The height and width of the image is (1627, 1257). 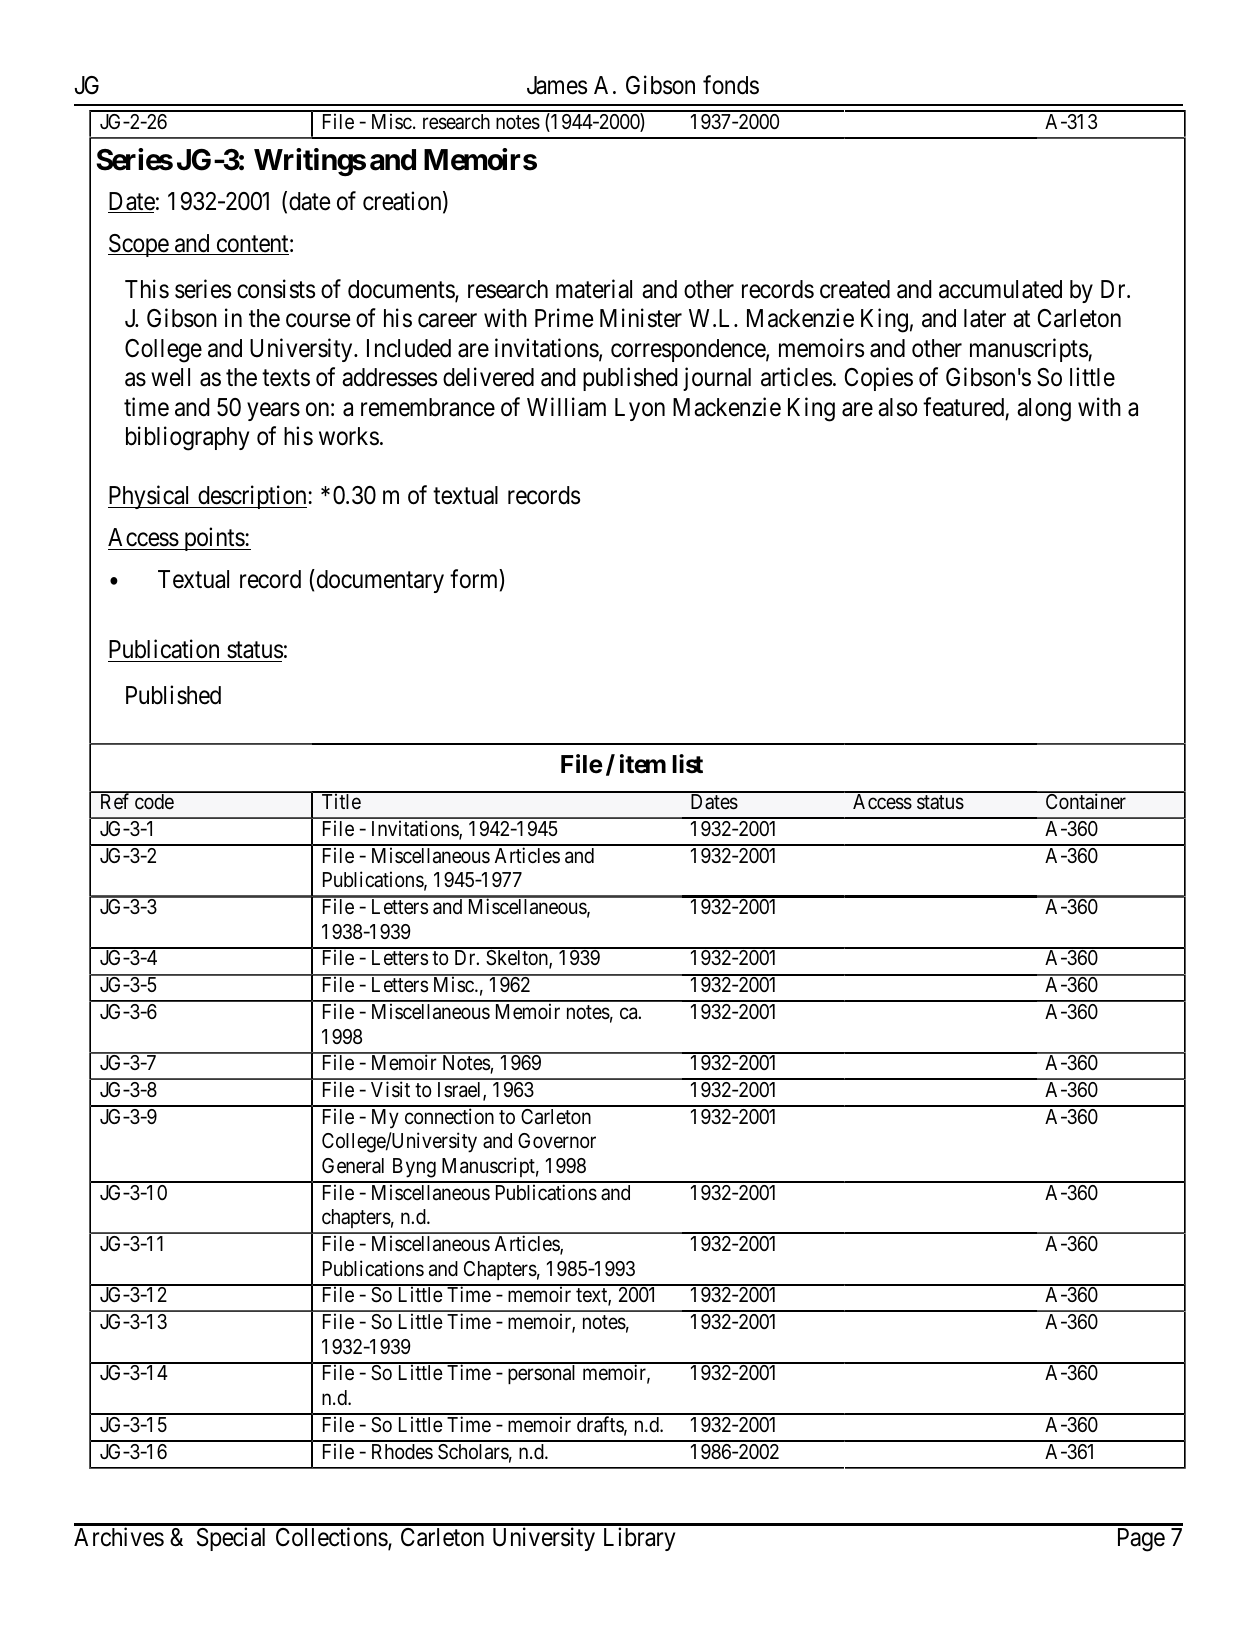 What do you see at coordinates (557, 1141) in the image?
I see `Governor` at bounding box center [557, 1141].
